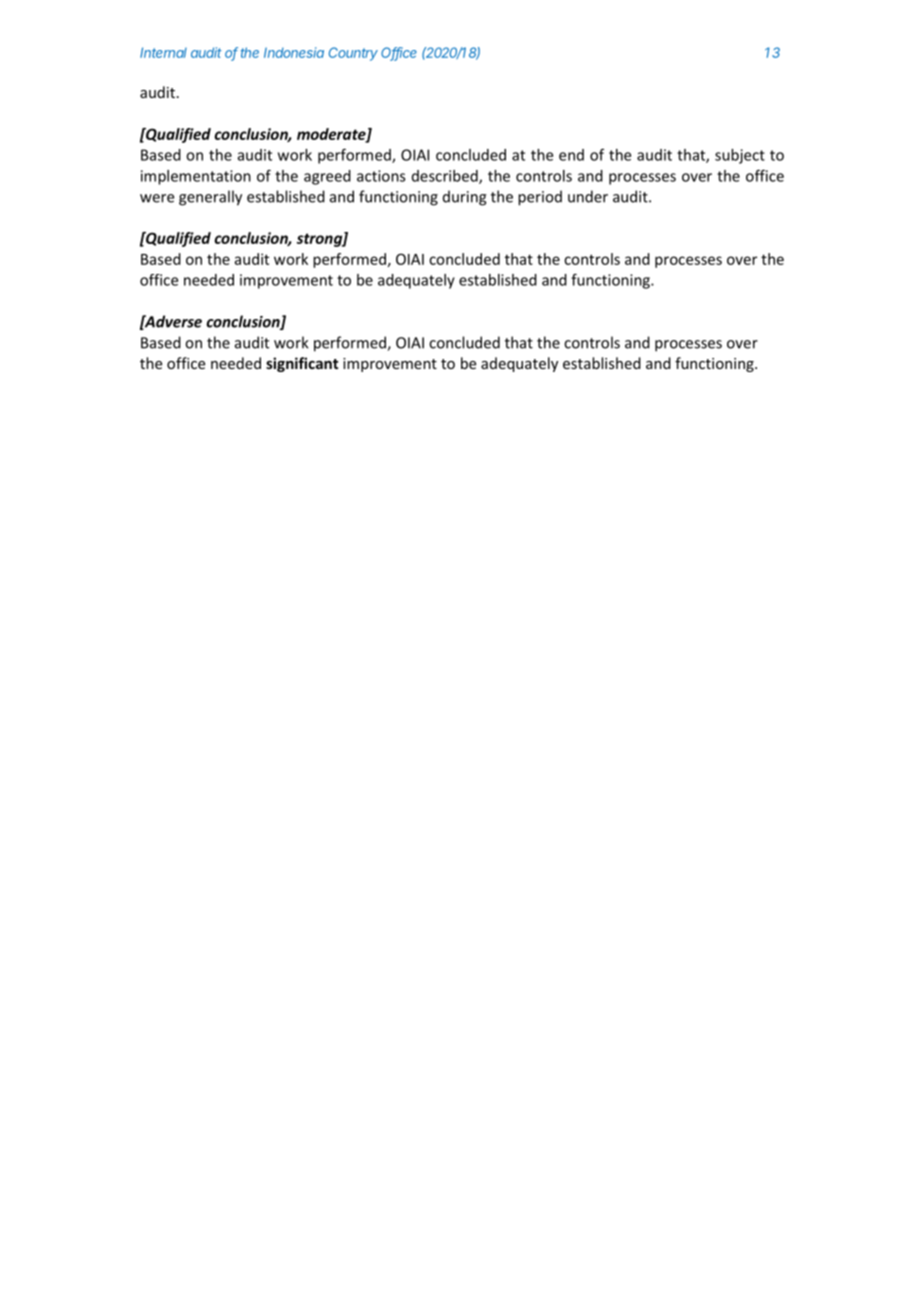 The image size is (924, 1308). Describe the element at coordinates (210, 198) in the image. I see `generally` at that location.
